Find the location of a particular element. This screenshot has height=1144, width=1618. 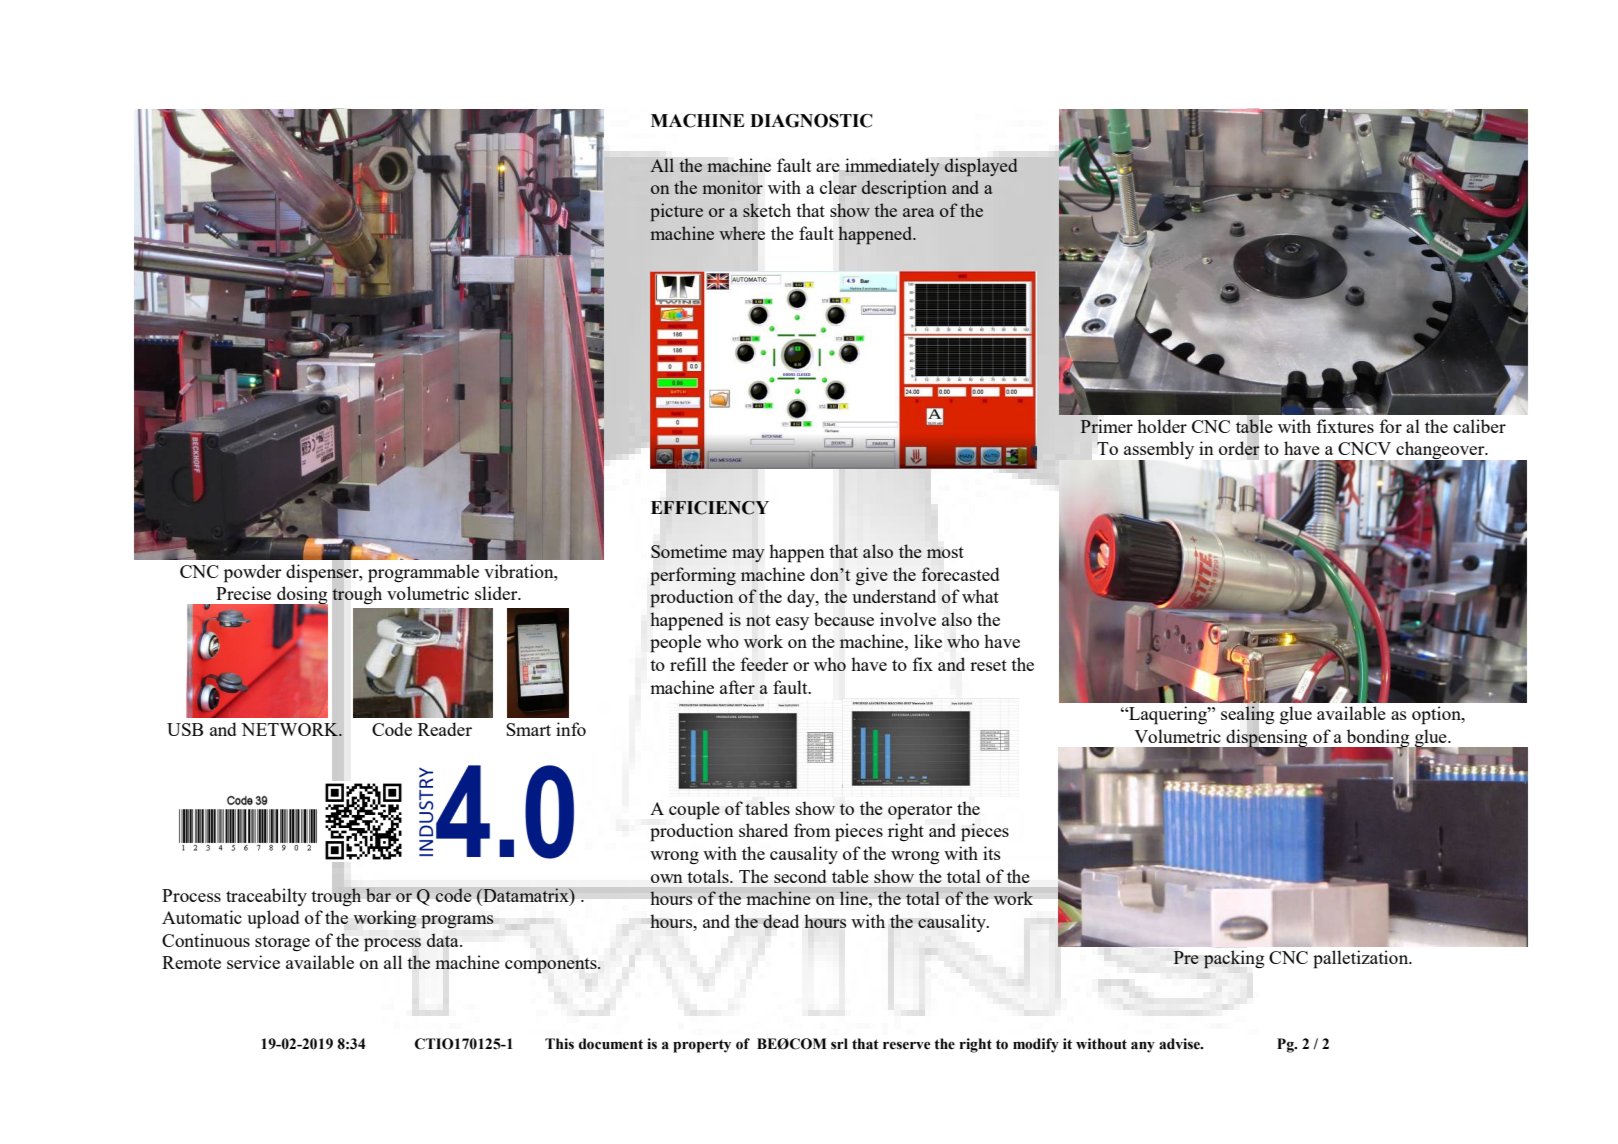

programmable is located at coordinates (423, 573).
